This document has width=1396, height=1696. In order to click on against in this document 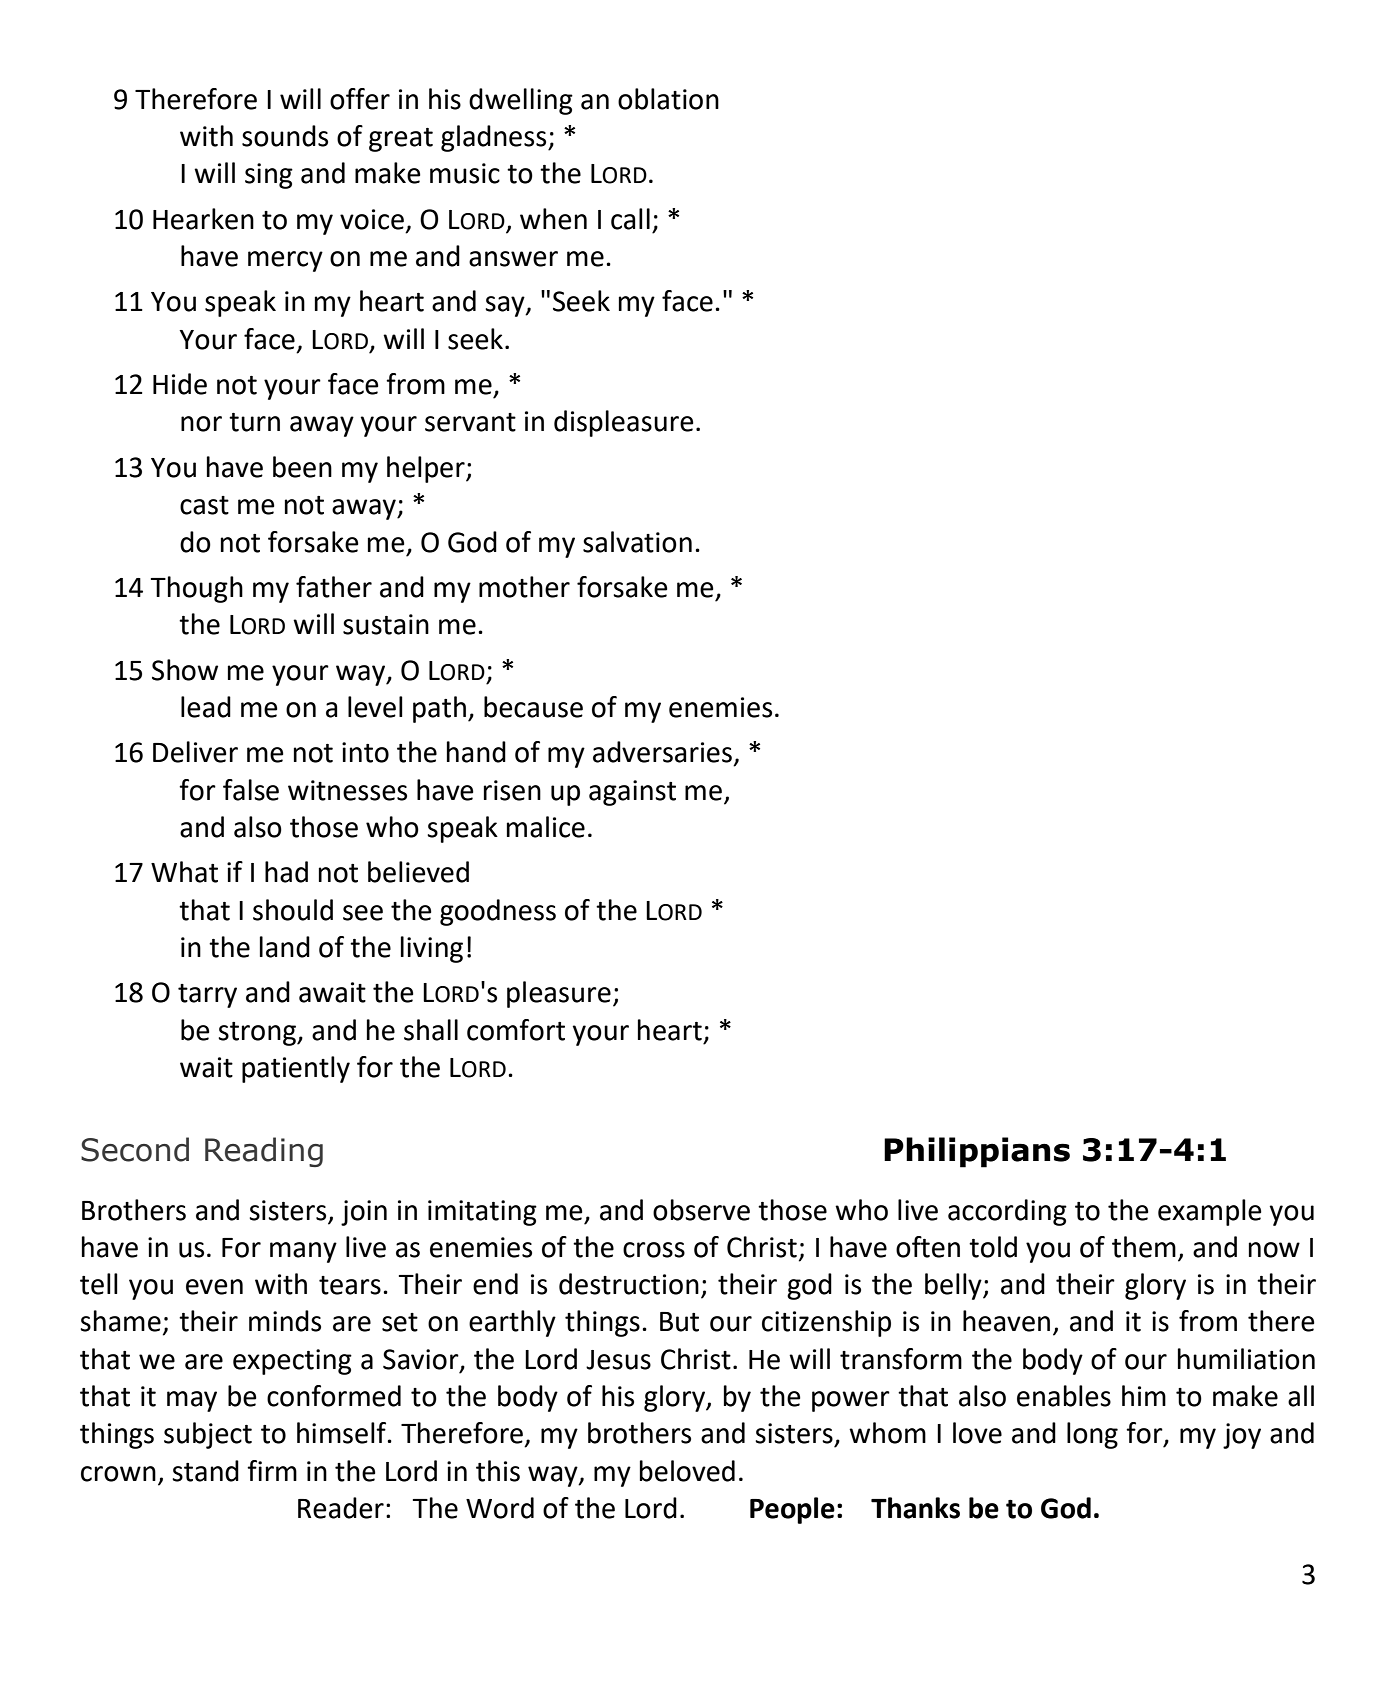, I will do `click(632, 793)`.
